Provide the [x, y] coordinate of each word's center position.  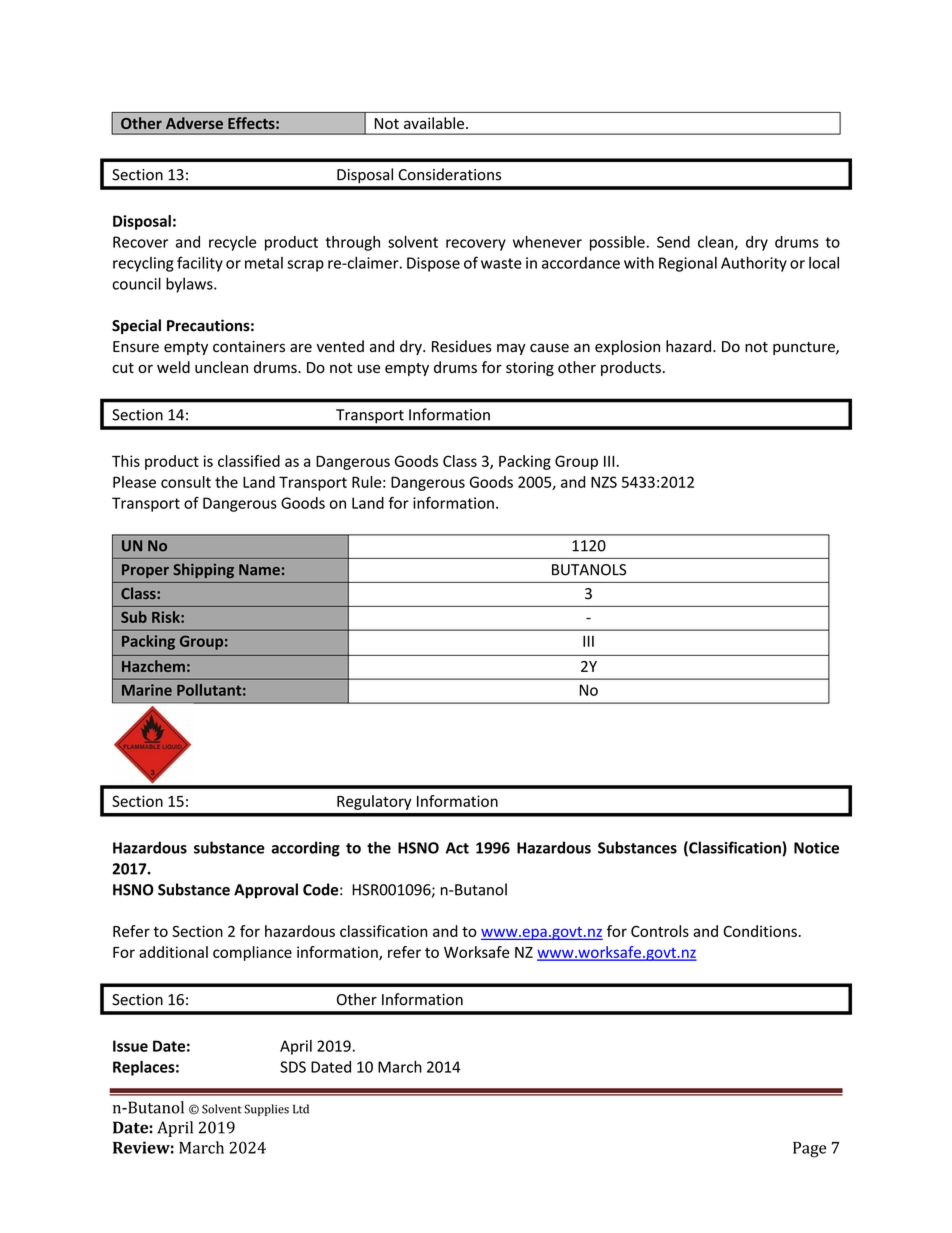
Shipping [203, 570]
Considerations [449, 174]
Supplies [266, 1110]
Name [259, 569]
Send [673, 242]
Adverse [194, 123]
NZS [604, 482]
